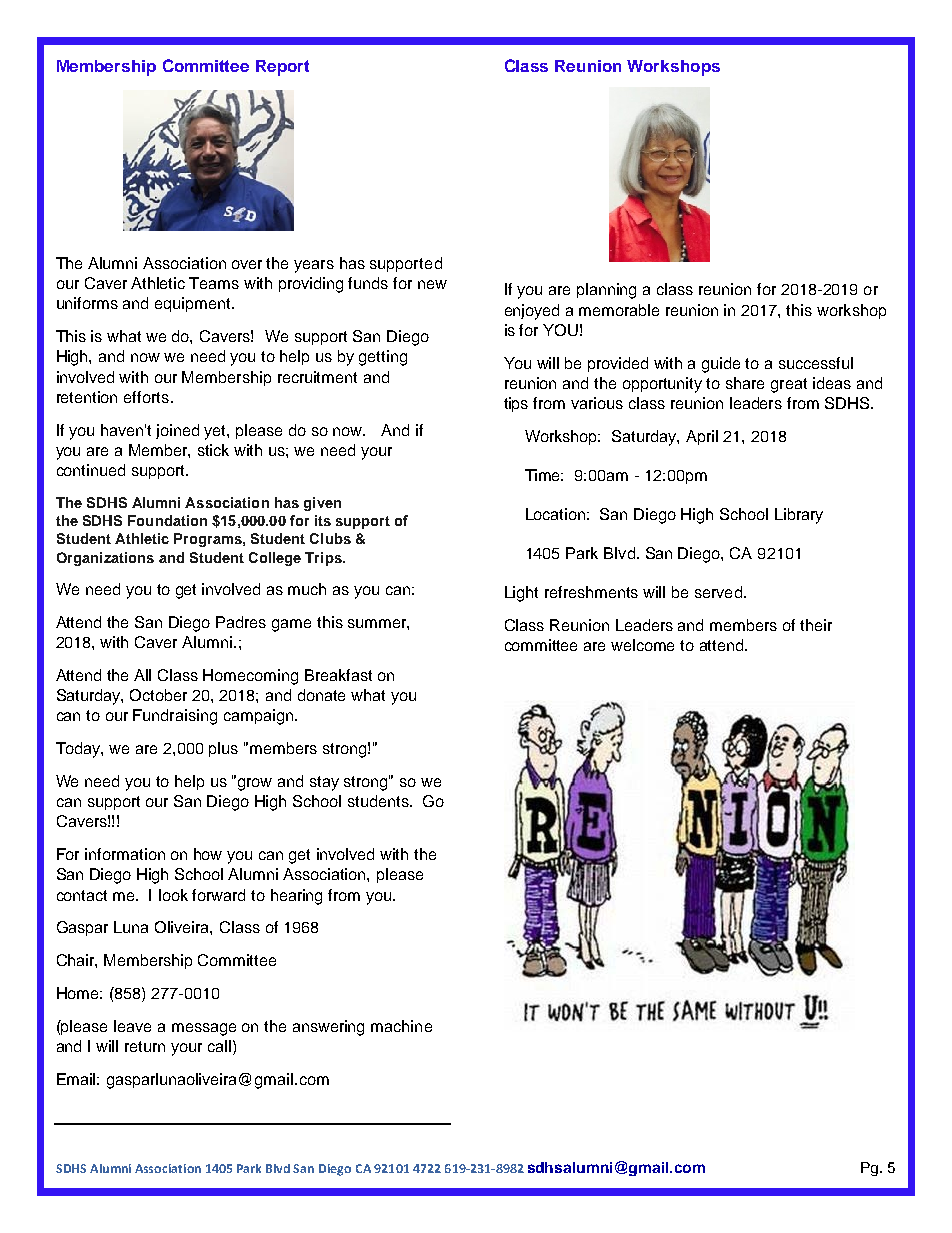  I want to click on how, so click(208, 854).
